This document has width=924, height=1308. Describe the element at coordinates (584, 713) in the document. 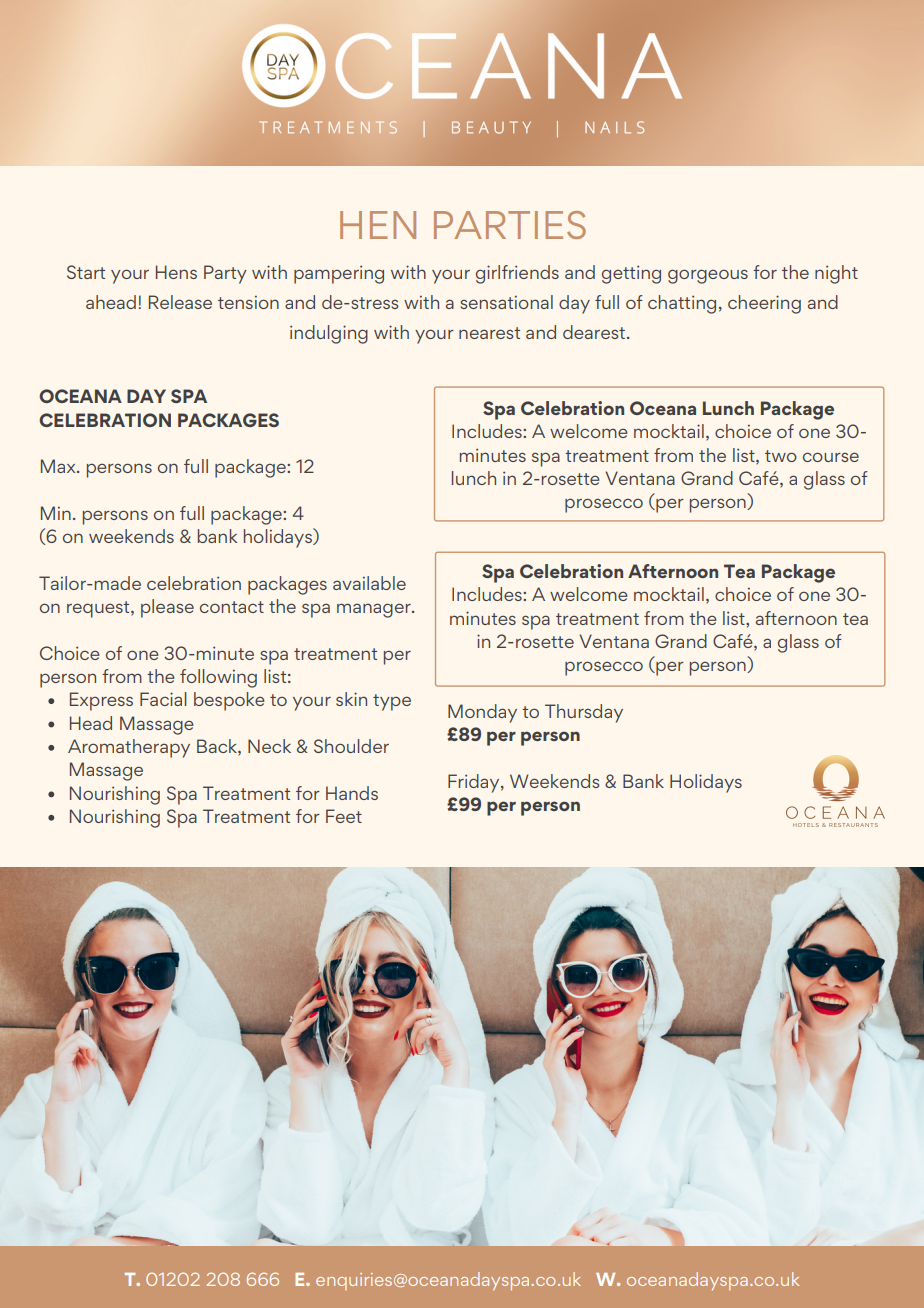

I see `Thursday` at that location.
